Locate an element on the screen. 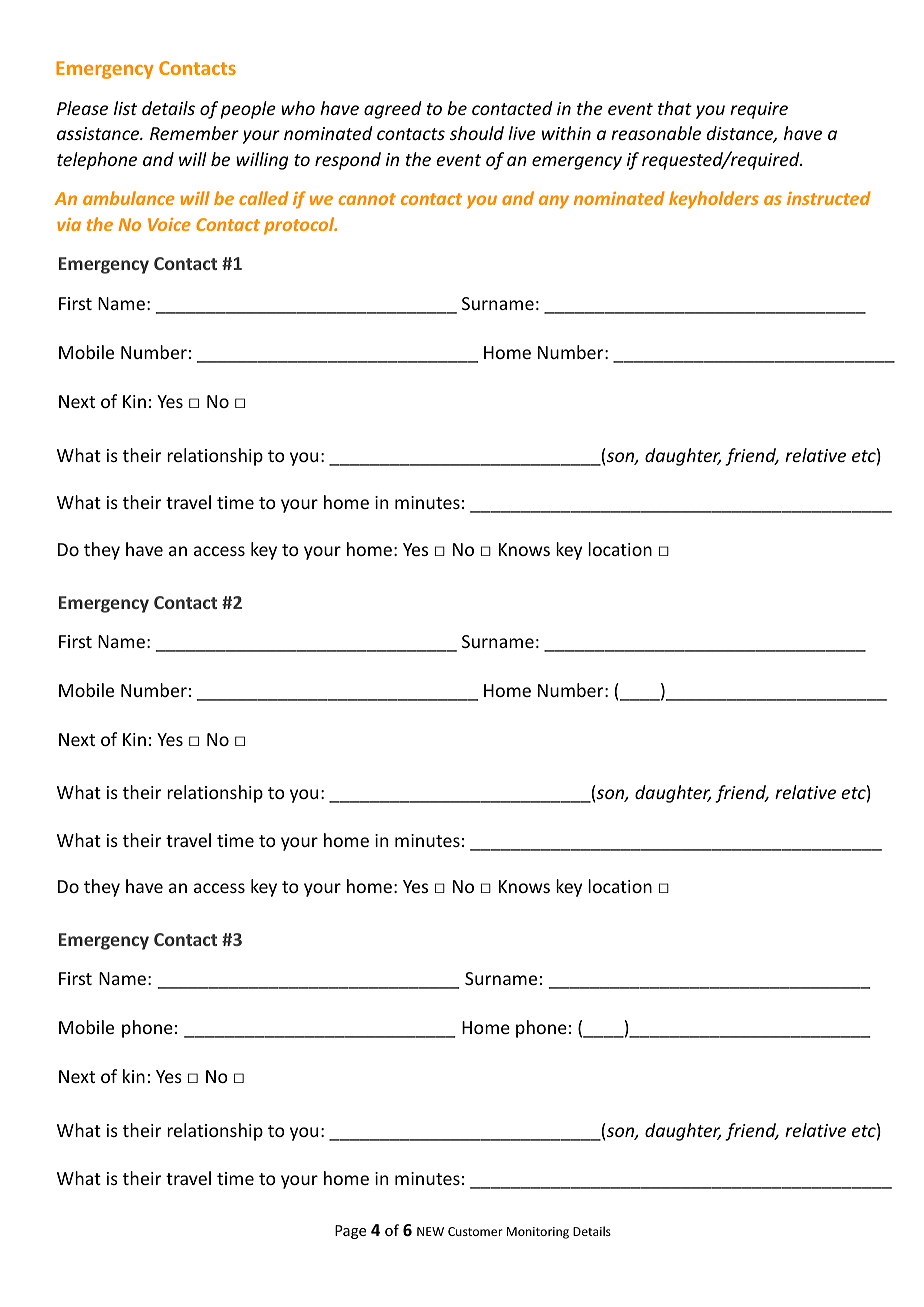 The height and width of the screenshot is (1307, 924). Voice is located at coordinates (169, 224).
